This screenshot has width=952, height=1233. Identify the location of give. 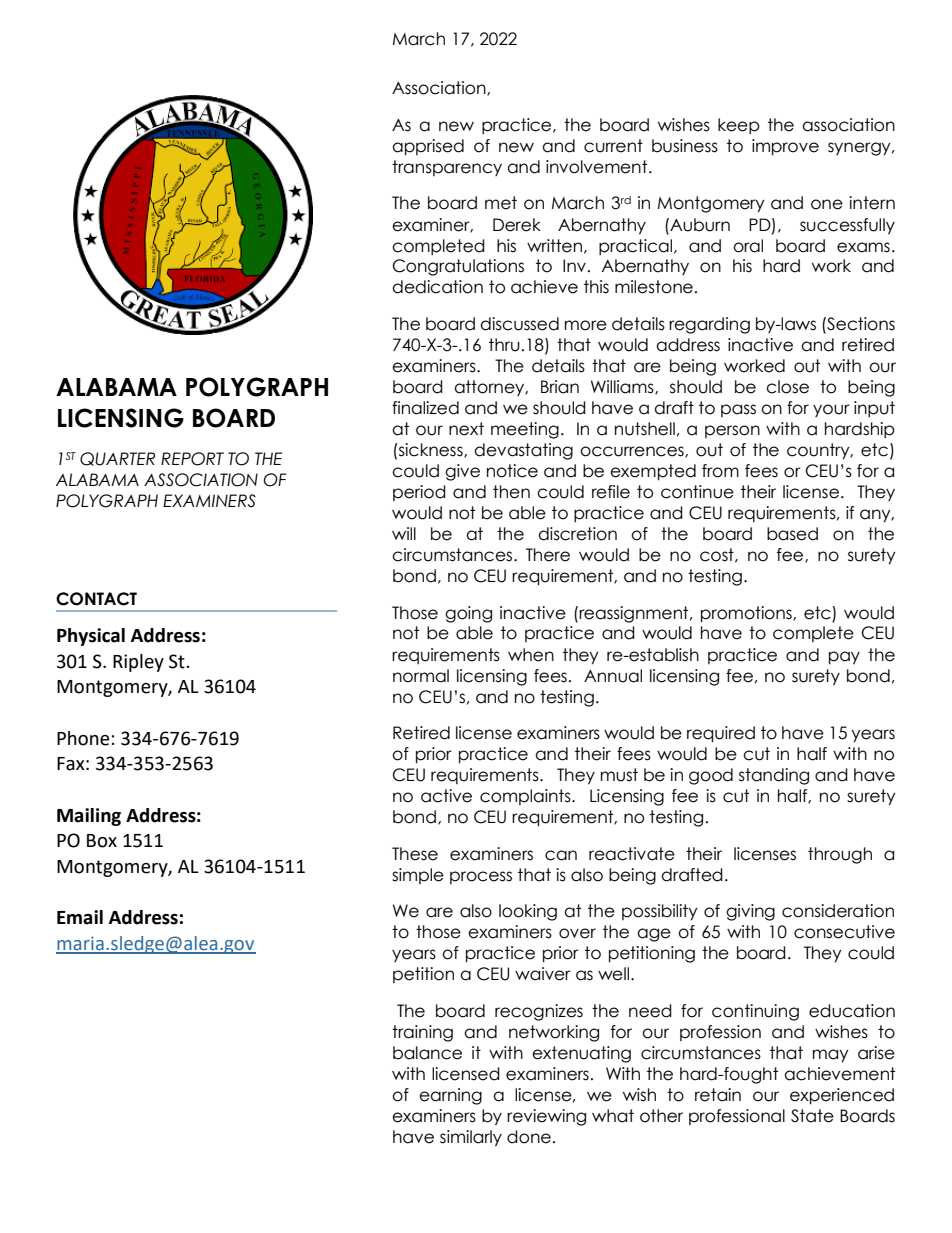
(462, 472).
